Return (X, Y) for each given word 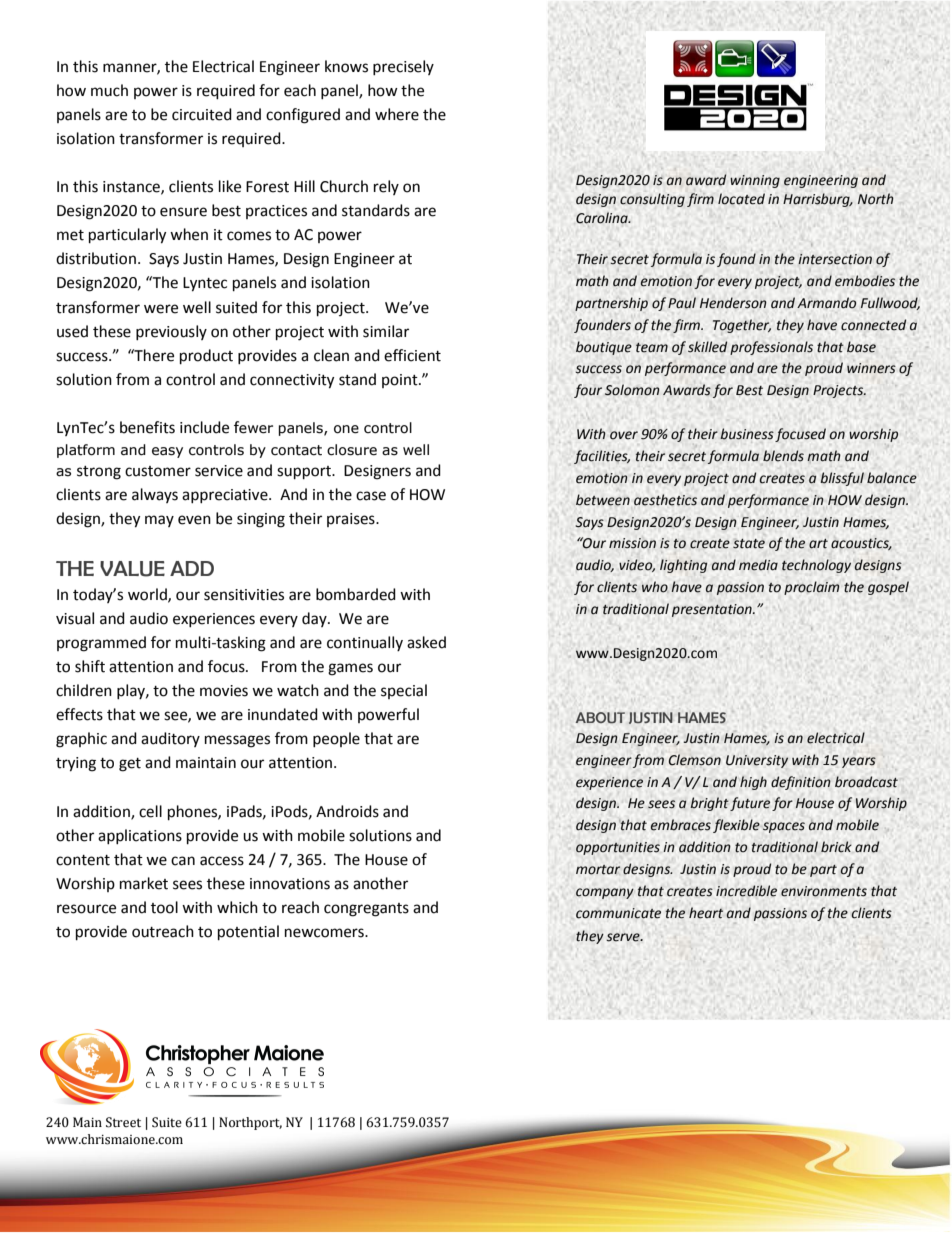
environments (824, 891)
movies (224, 691)
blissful (842, 479)
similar (386, 331)
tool (164, 907)
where (397, 114)
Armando (826, 303)
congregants (366, 910)
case (371, 496)
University (757, 761)
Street (123, 1122)
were (161, 309)
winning (755, 181)
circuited (202, 114)
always (155, 495)
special (404, 691)
